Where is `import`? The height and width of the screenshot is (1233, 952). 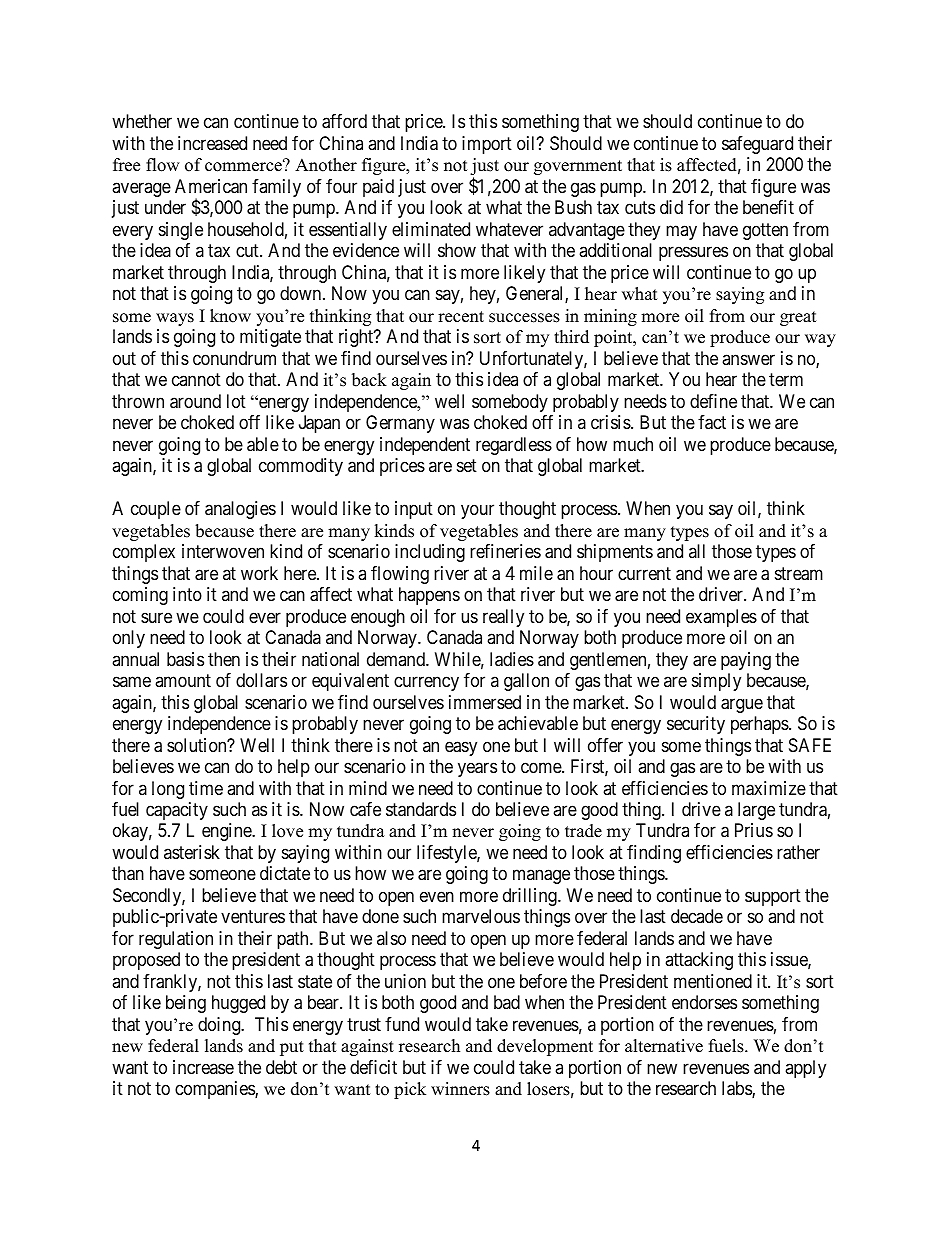 import is located at coordinates (487, 145).
